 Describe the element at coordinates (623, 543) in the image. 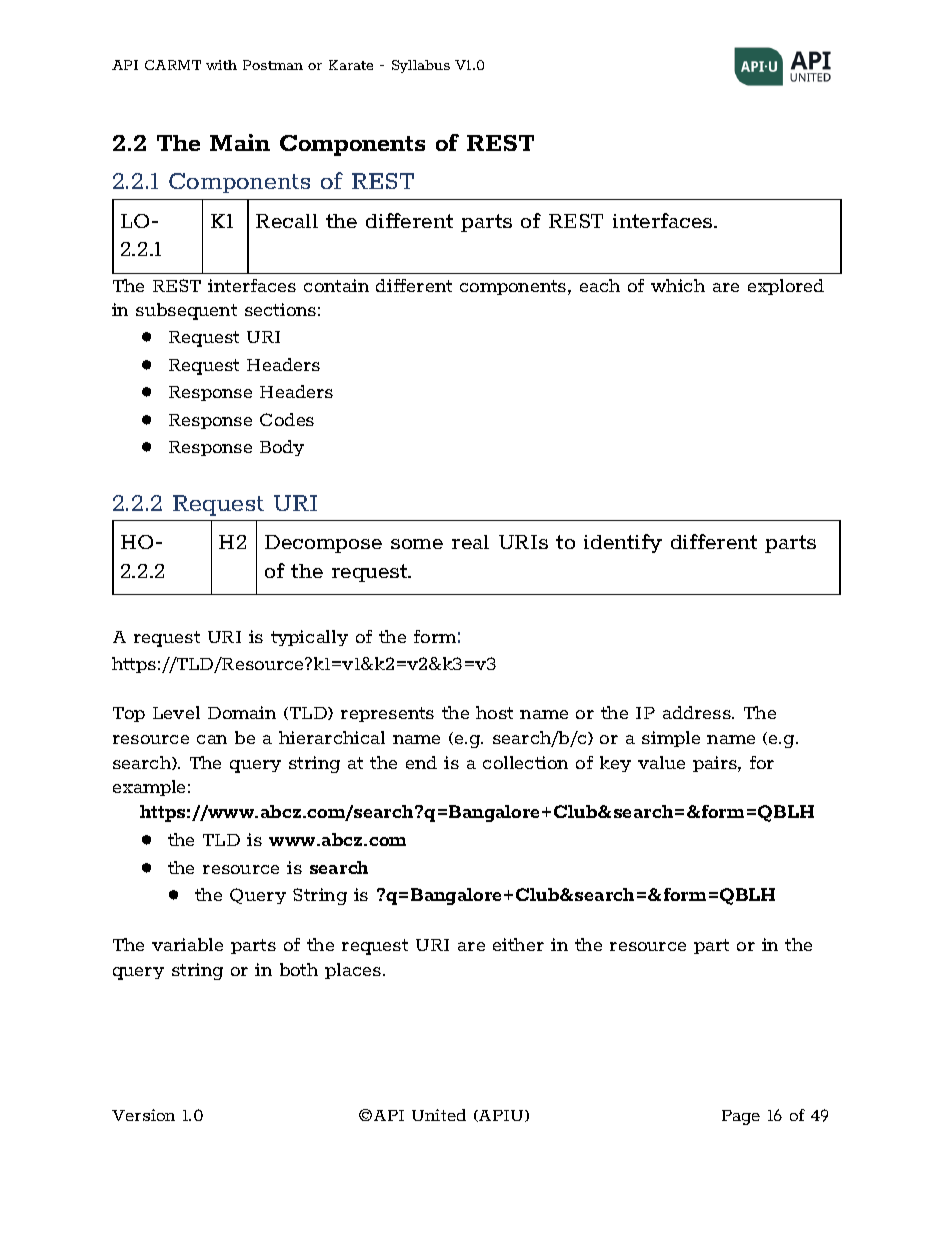

I see `identify` at that location.
